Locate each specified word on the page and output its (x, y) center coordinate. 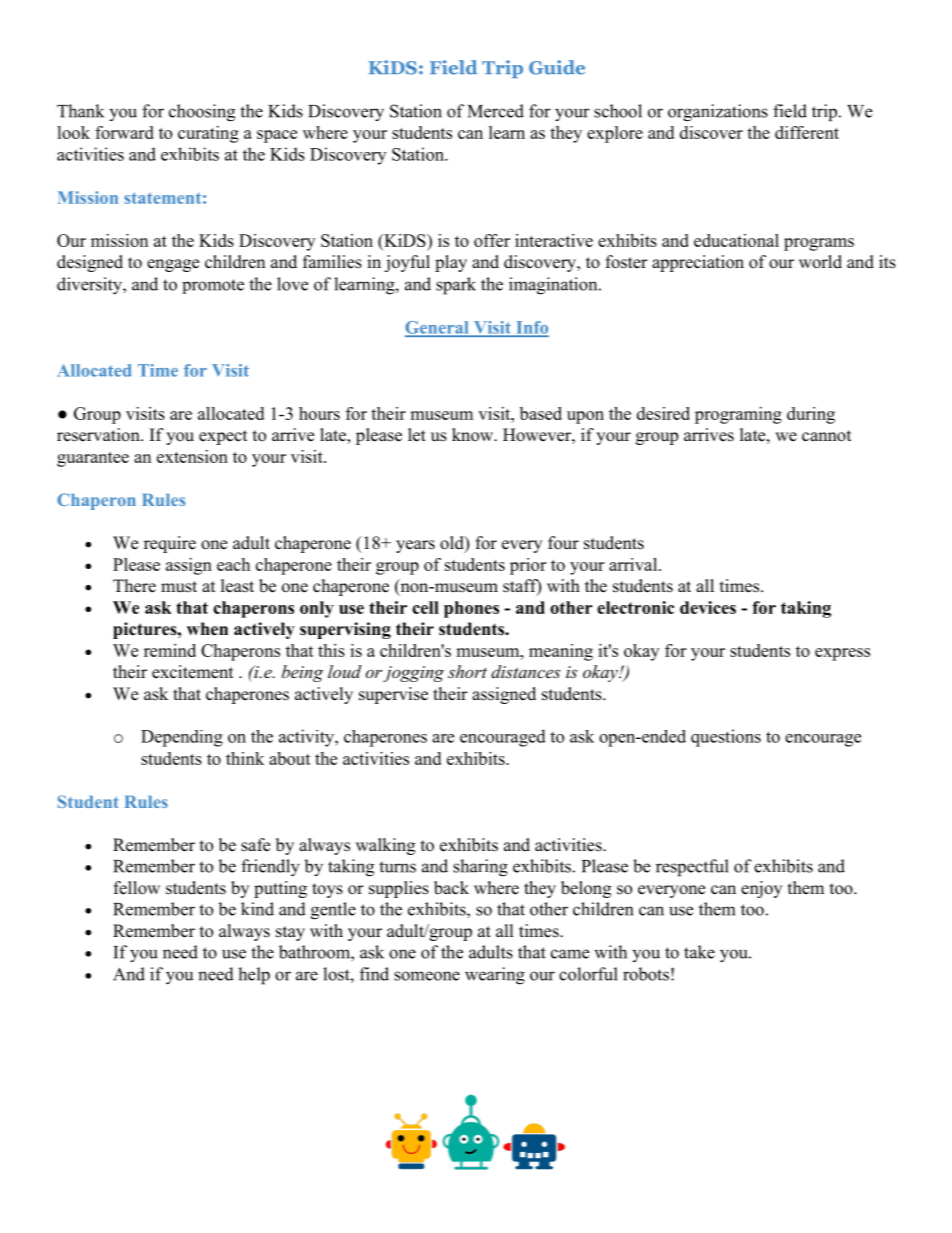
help (254, 976)
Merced (496, 111)
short (467, 671)
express (842, 654)
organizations (718, 112)
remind (170, 650)
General (438, 328)
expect (223, 437)
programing (738, 415)
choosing (202, 112)
